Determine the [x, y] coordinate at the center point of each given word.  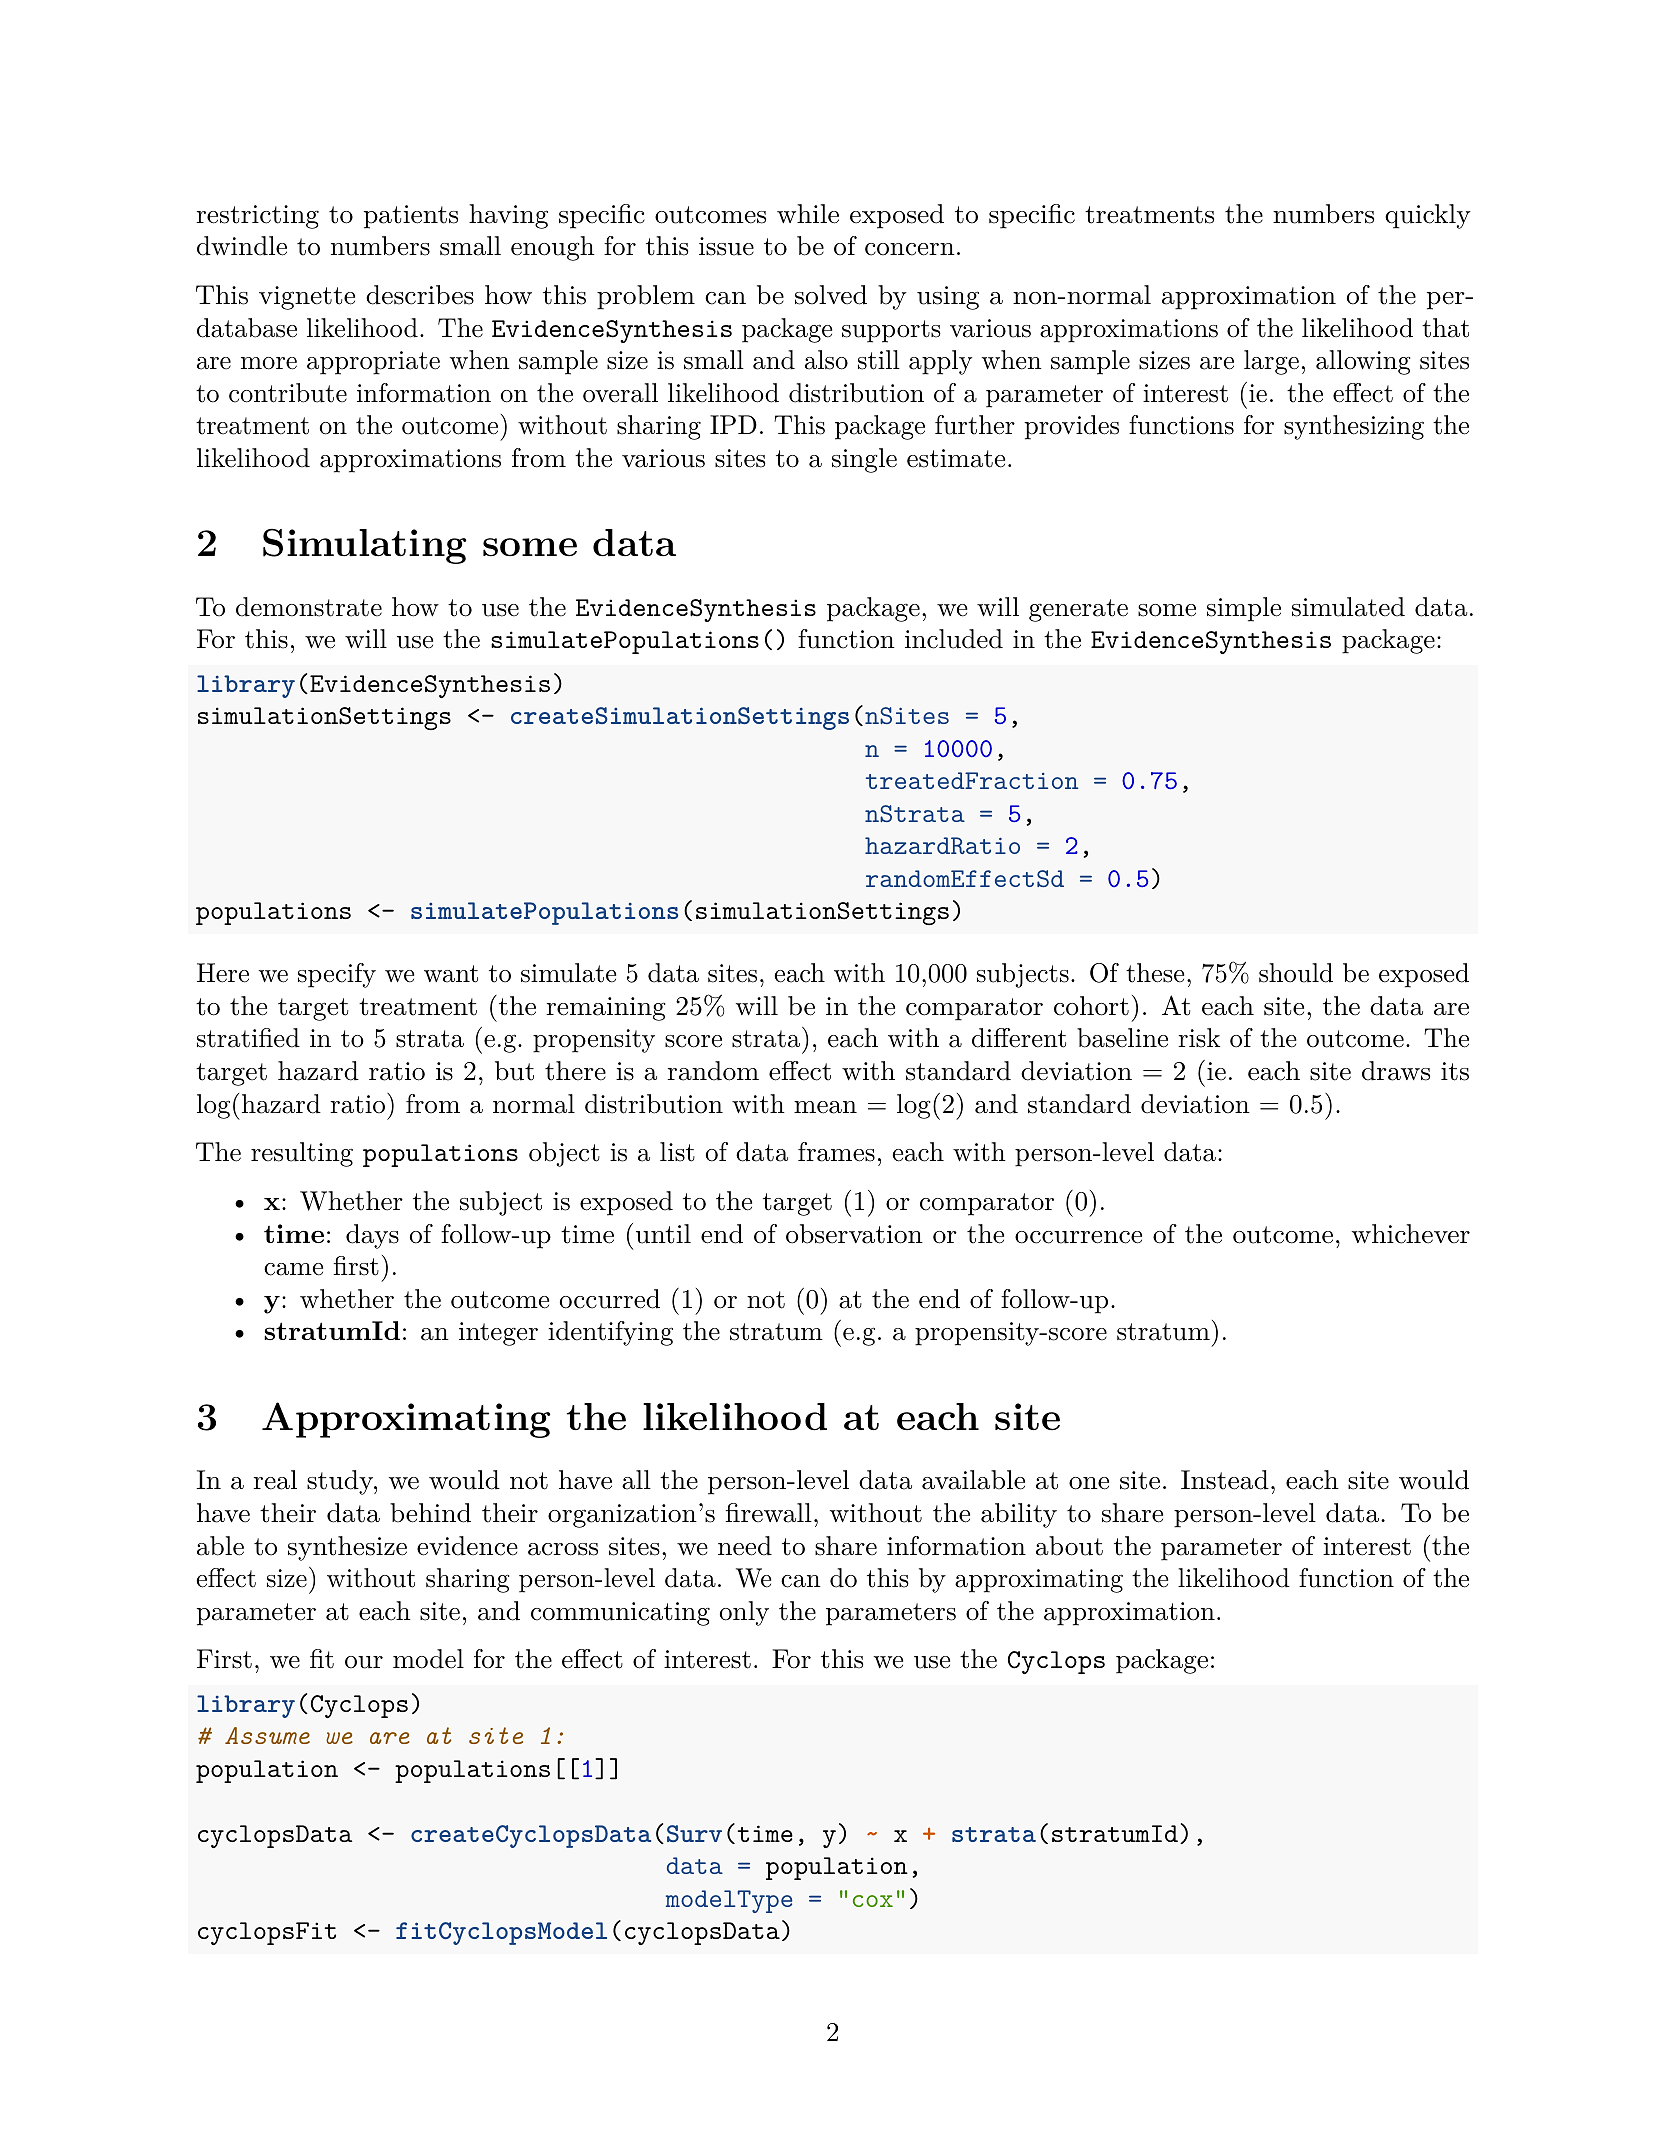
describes [420, 295]
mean [825, 1107]
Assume [267, 1735]
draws [1396, 1071]
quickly [1428, 216]
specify [337, 975]
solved [831, 295]
